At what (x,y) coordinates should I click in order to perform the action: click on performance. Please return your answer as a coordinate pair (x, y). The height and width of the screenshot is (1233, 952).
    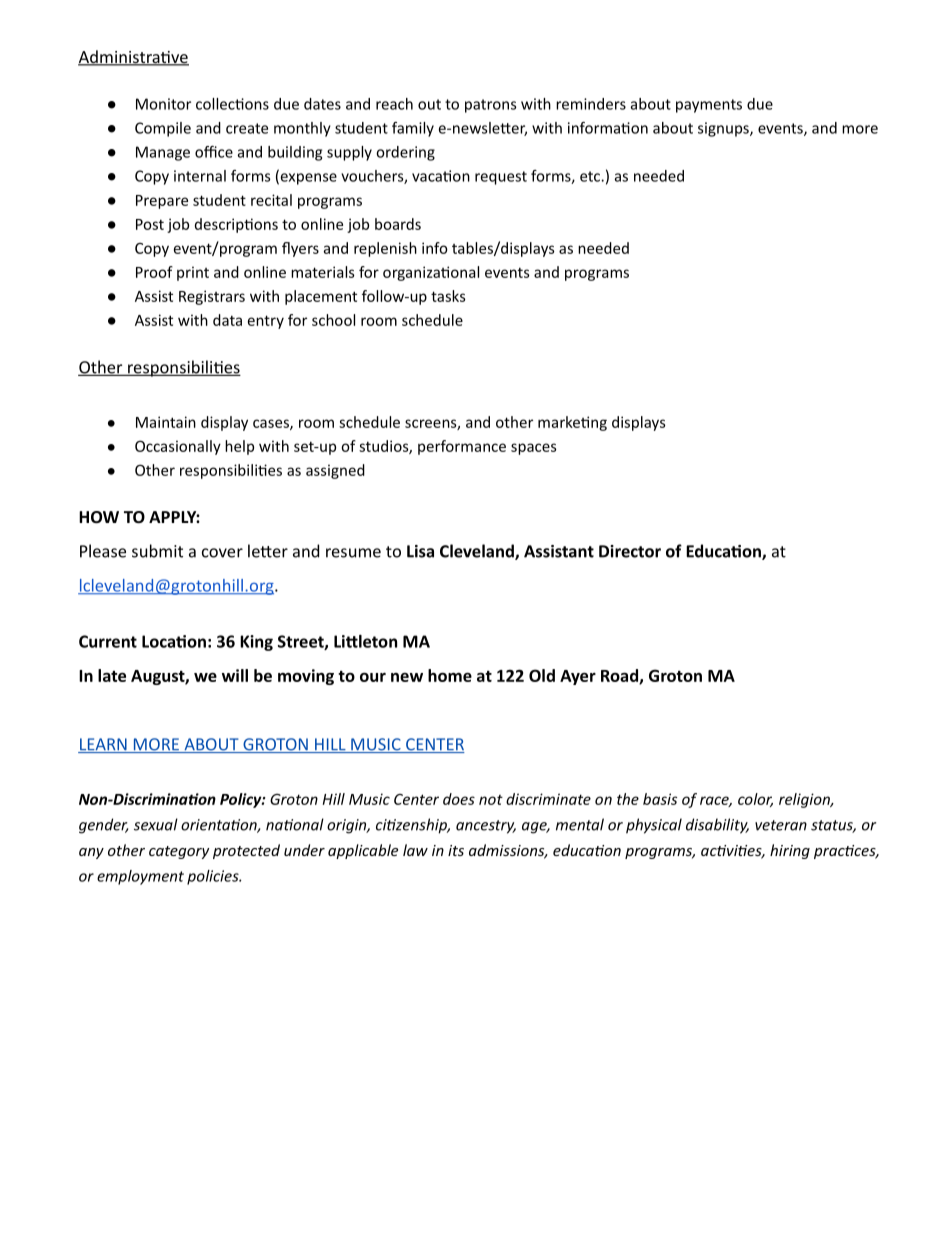
    Looking at the image, I should click on (462, 447).
